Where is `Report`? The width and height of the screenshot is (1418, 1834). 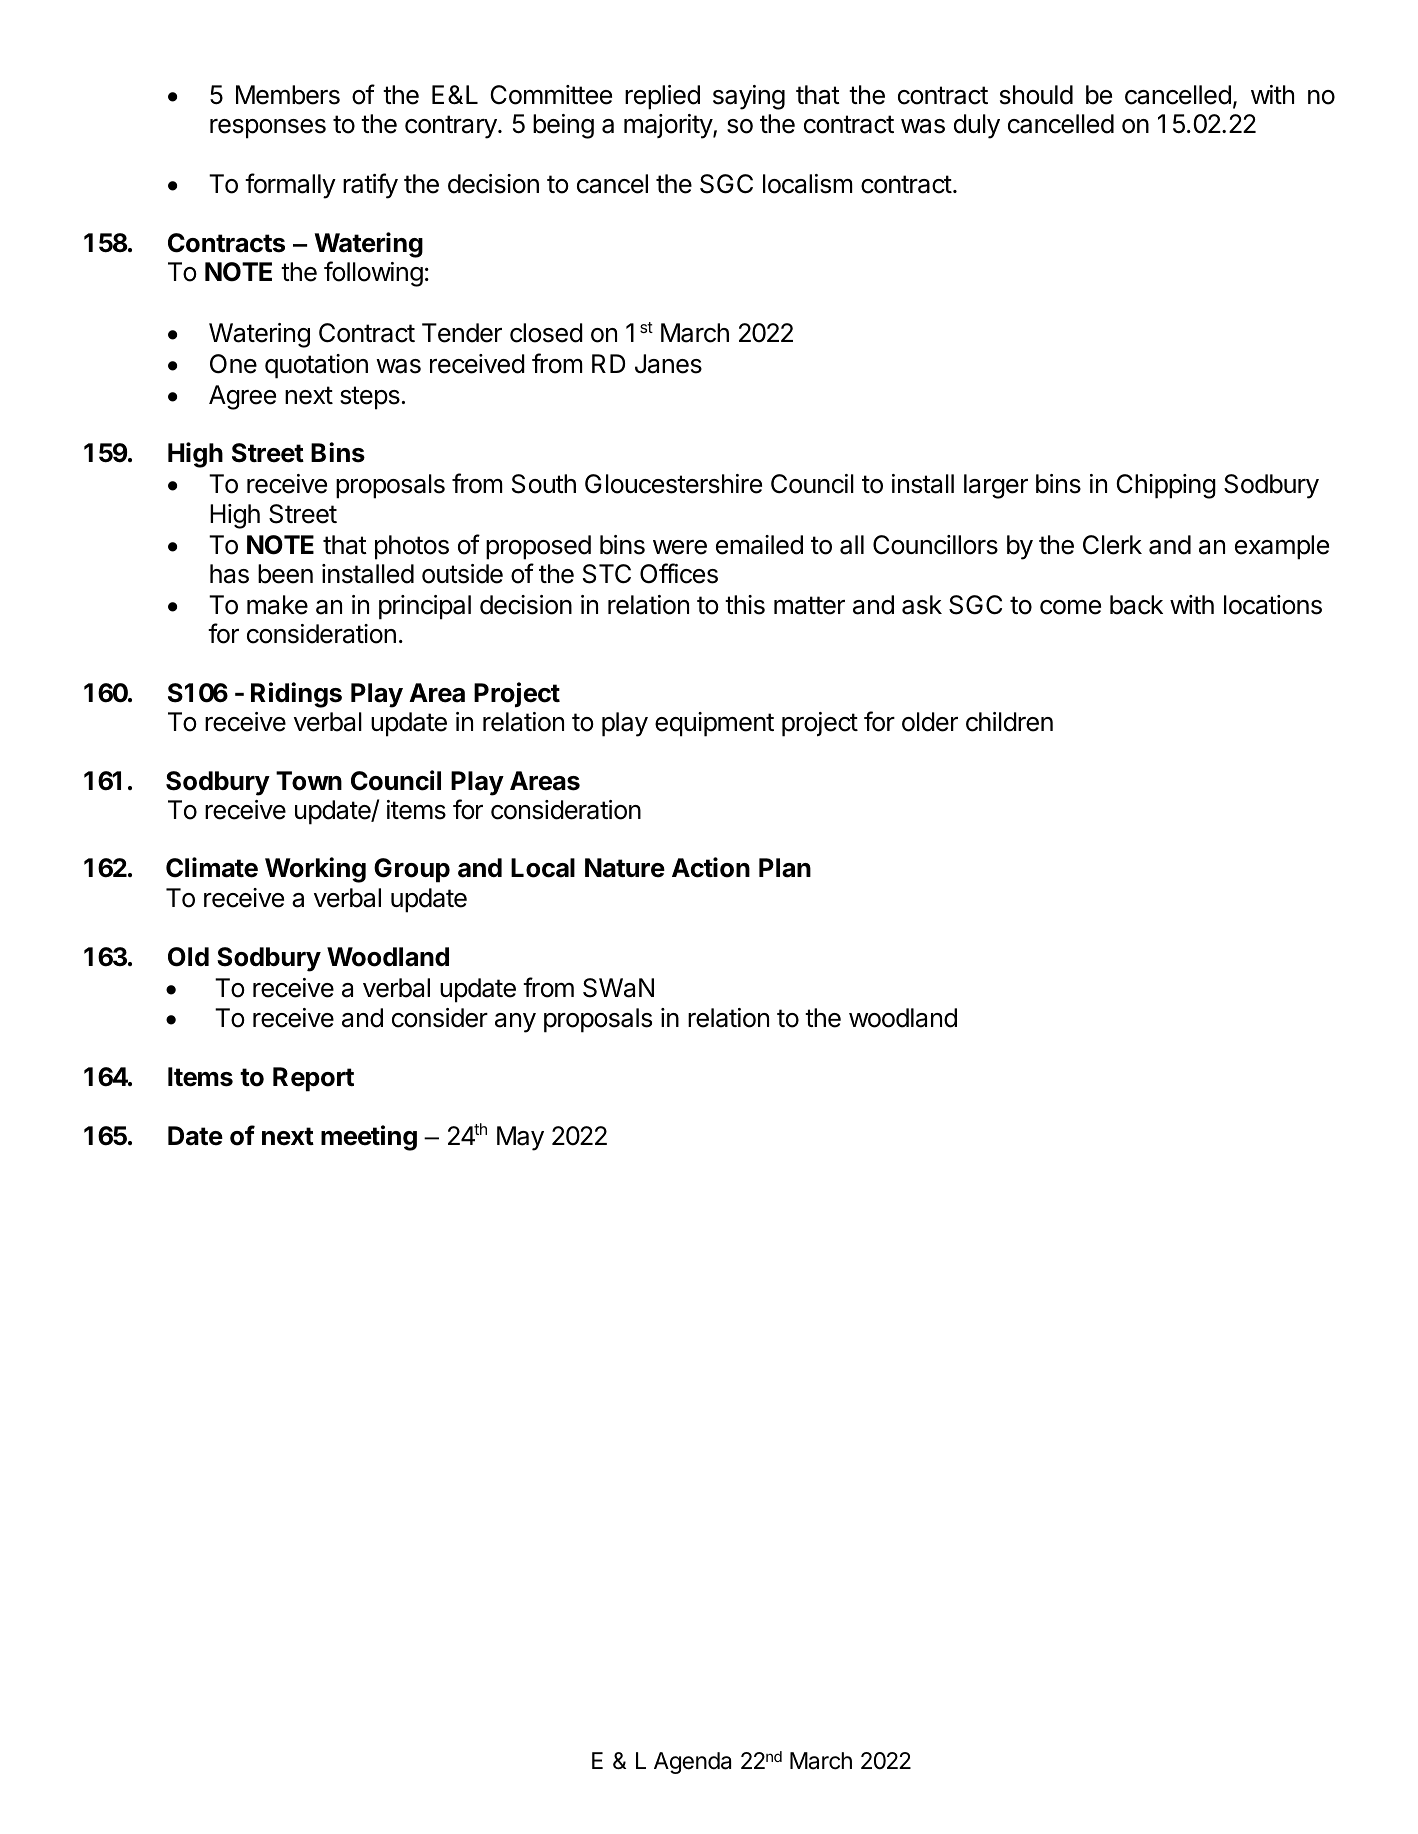
Report is located at coordinates (313, 1079).
